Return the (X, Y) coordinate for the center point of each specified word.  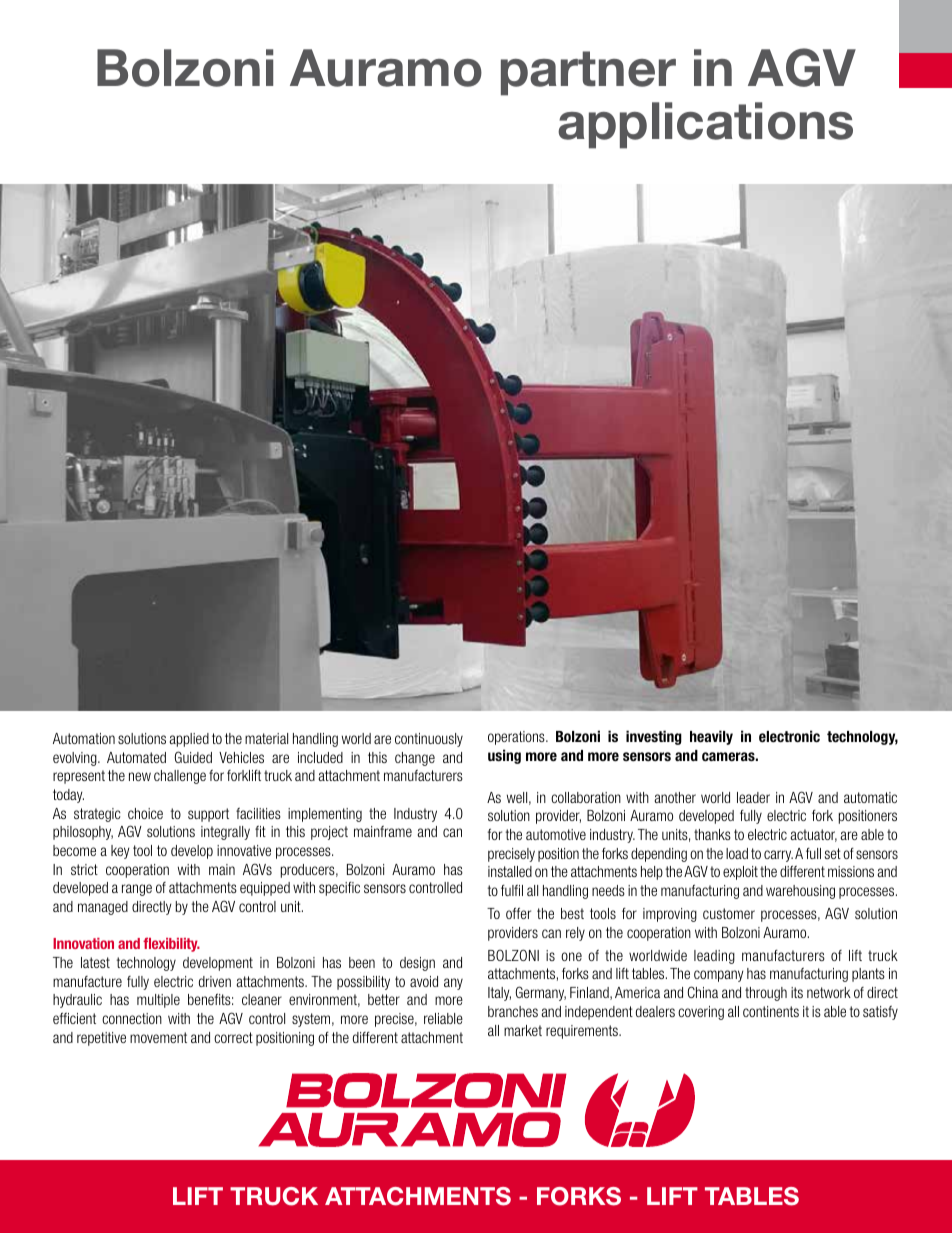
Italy (499, 994)
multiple (158, 1001)
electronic (789, 736)
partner (588, 73)
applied (189, 740)
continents (771, 1011)
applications (705, 125)
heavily (711, 737)
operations (517, 738)
